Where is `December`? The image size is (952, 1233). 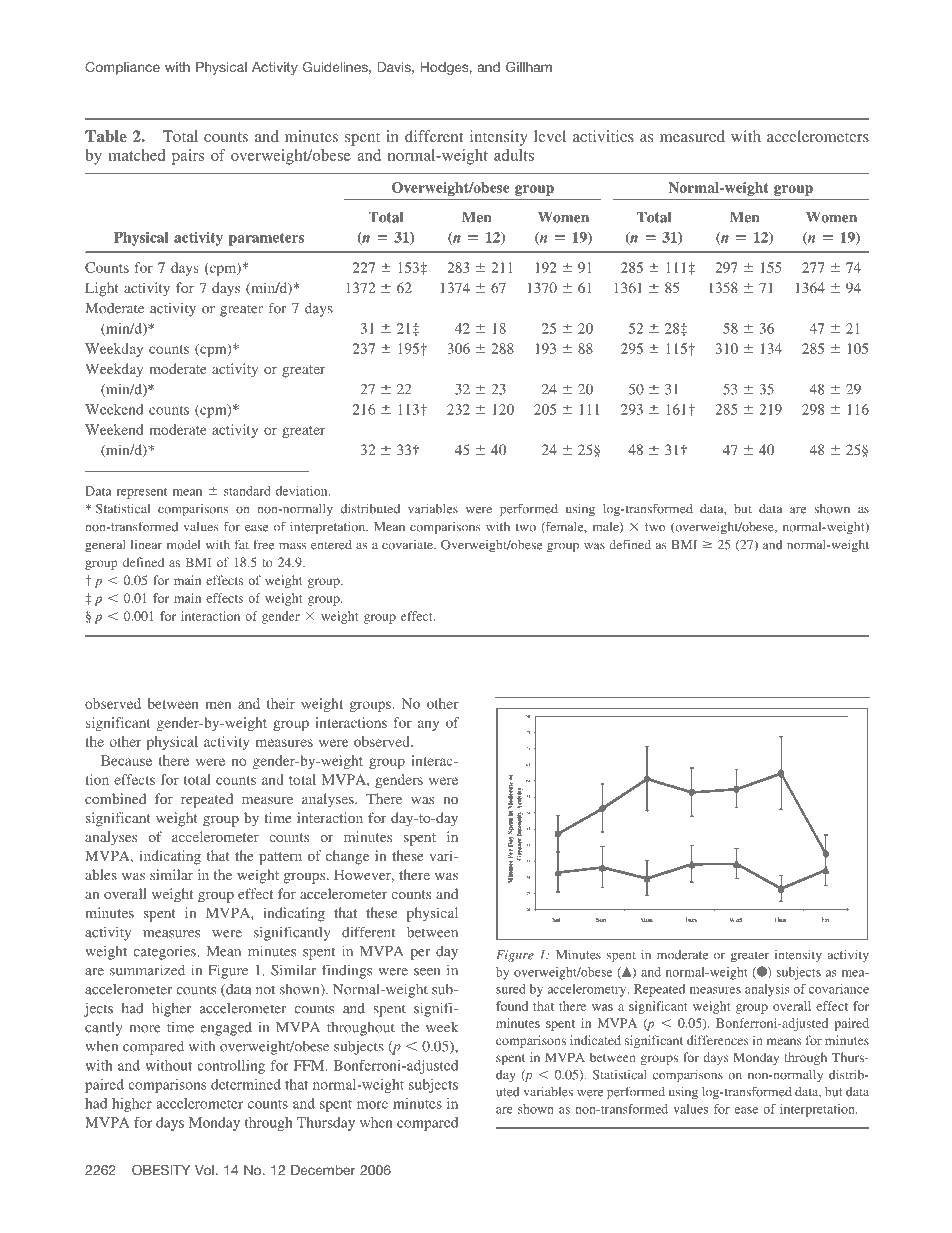
December is located at coordinates (323, 1170).
